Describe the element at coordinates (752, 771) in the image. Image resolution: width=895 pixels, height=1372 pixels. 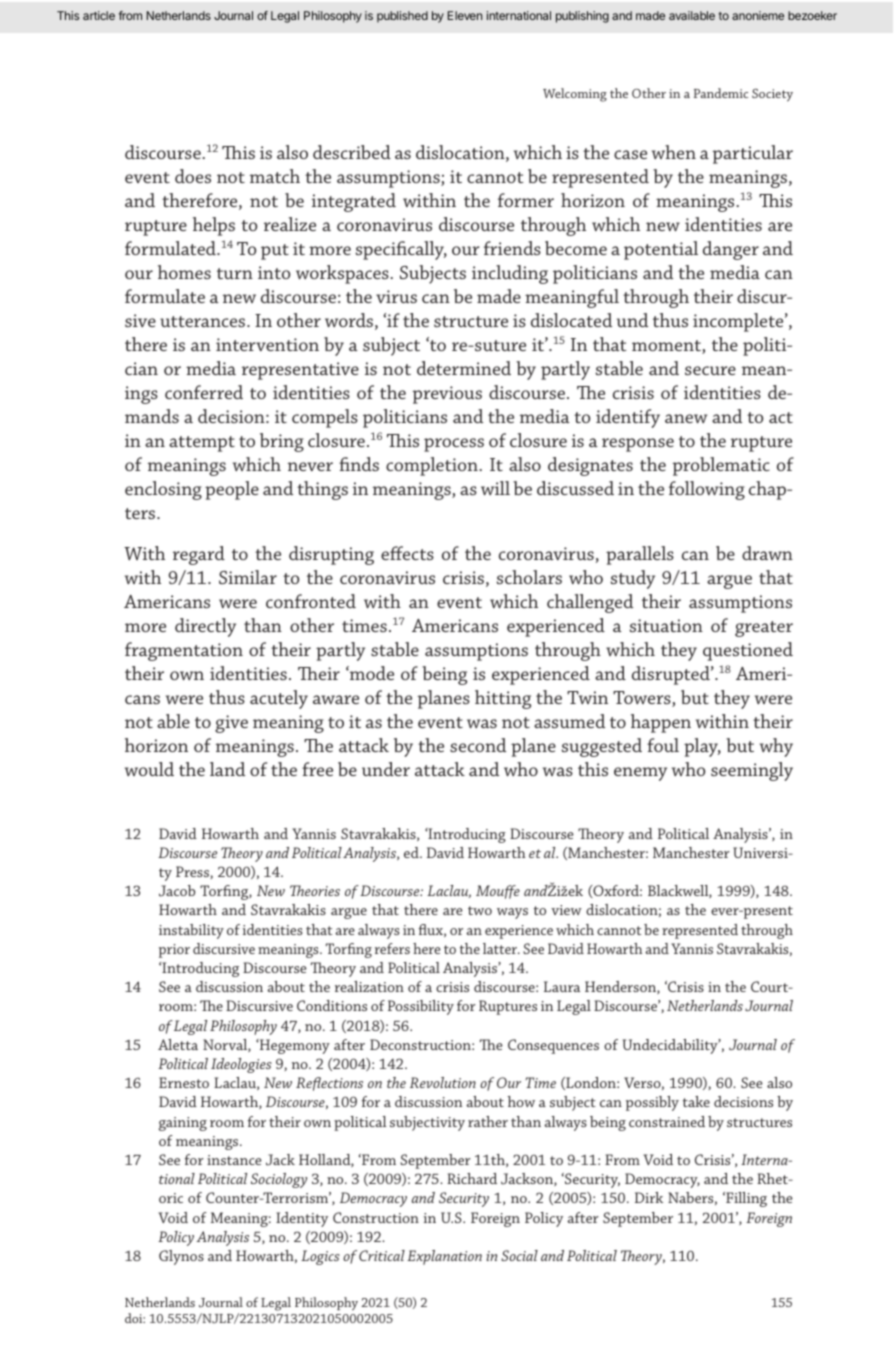
I see `seemingly` at that location.
